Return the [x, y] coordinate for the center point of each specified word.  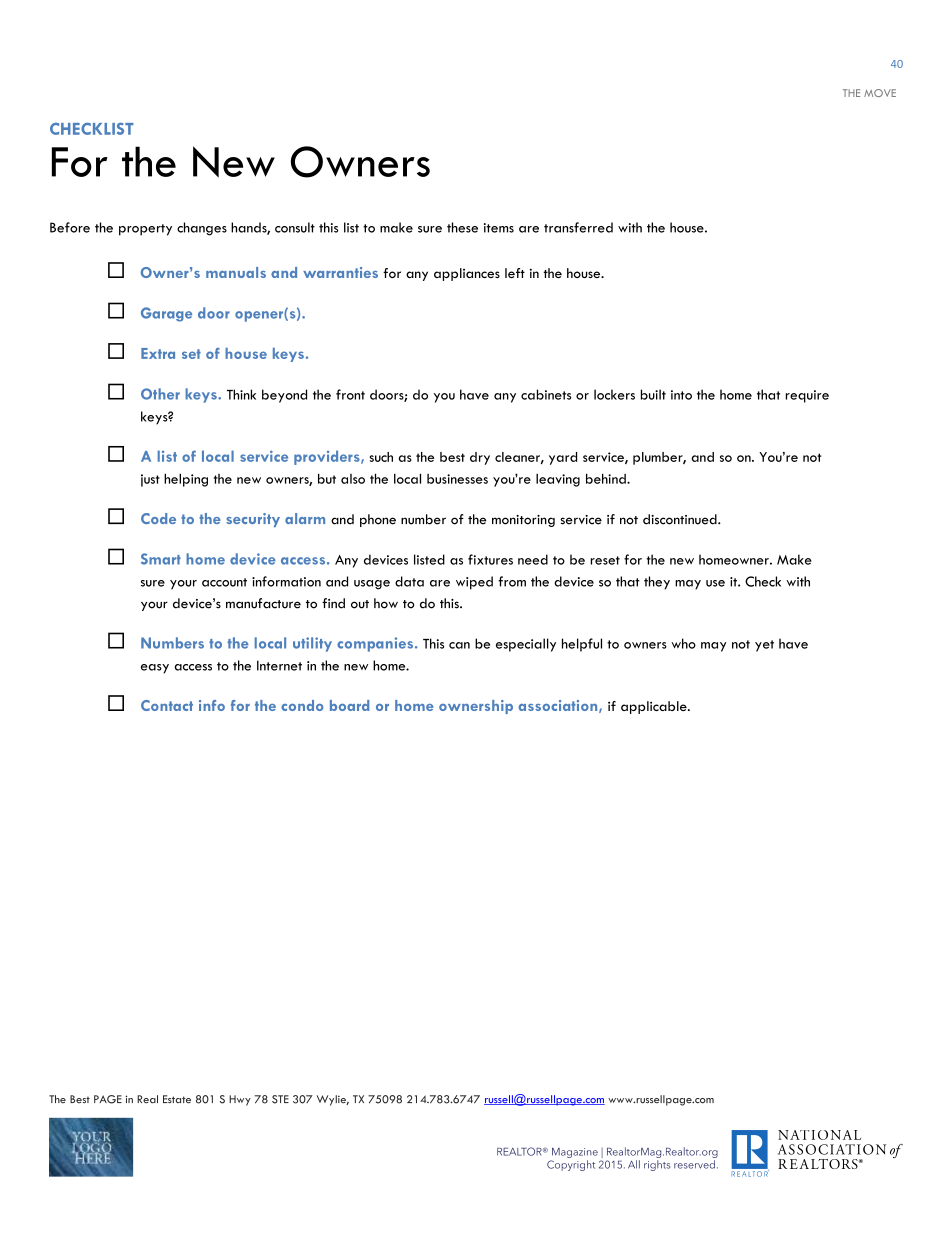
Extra [158, 353]
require [807, 396]
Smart [161, 559]
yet [764, 646]
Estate [177, 1099]
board [349, 705]
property [145, 230]
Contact [167, 705]
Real [147, 1099]
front [350, 394]
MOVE [880, 93]
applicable [655, 707]
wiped [474, 583]
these [462, 227]
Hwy [240, 1100]
